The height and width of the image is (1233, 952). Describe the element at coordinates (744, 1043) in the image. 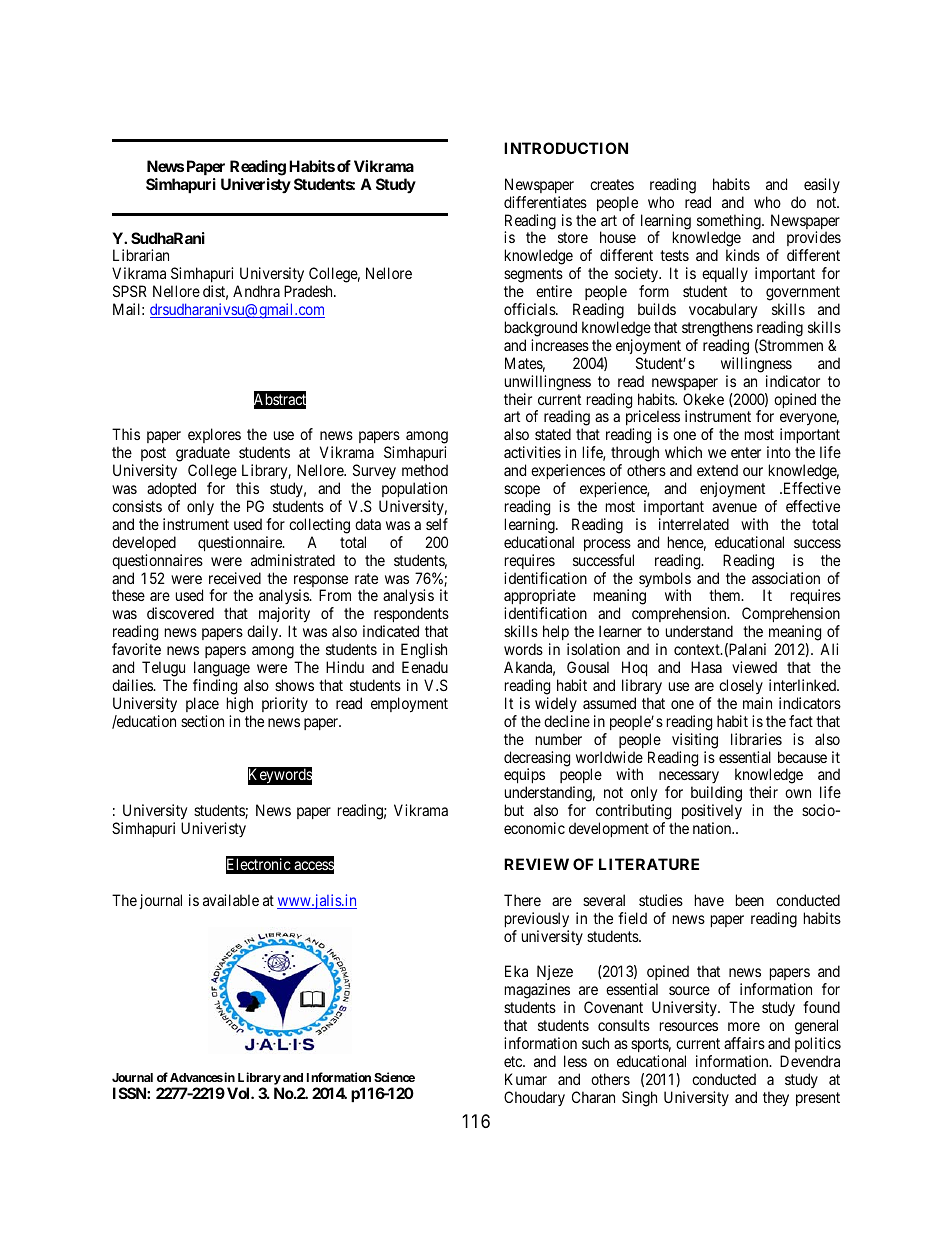

I see `affairs` at that location.
